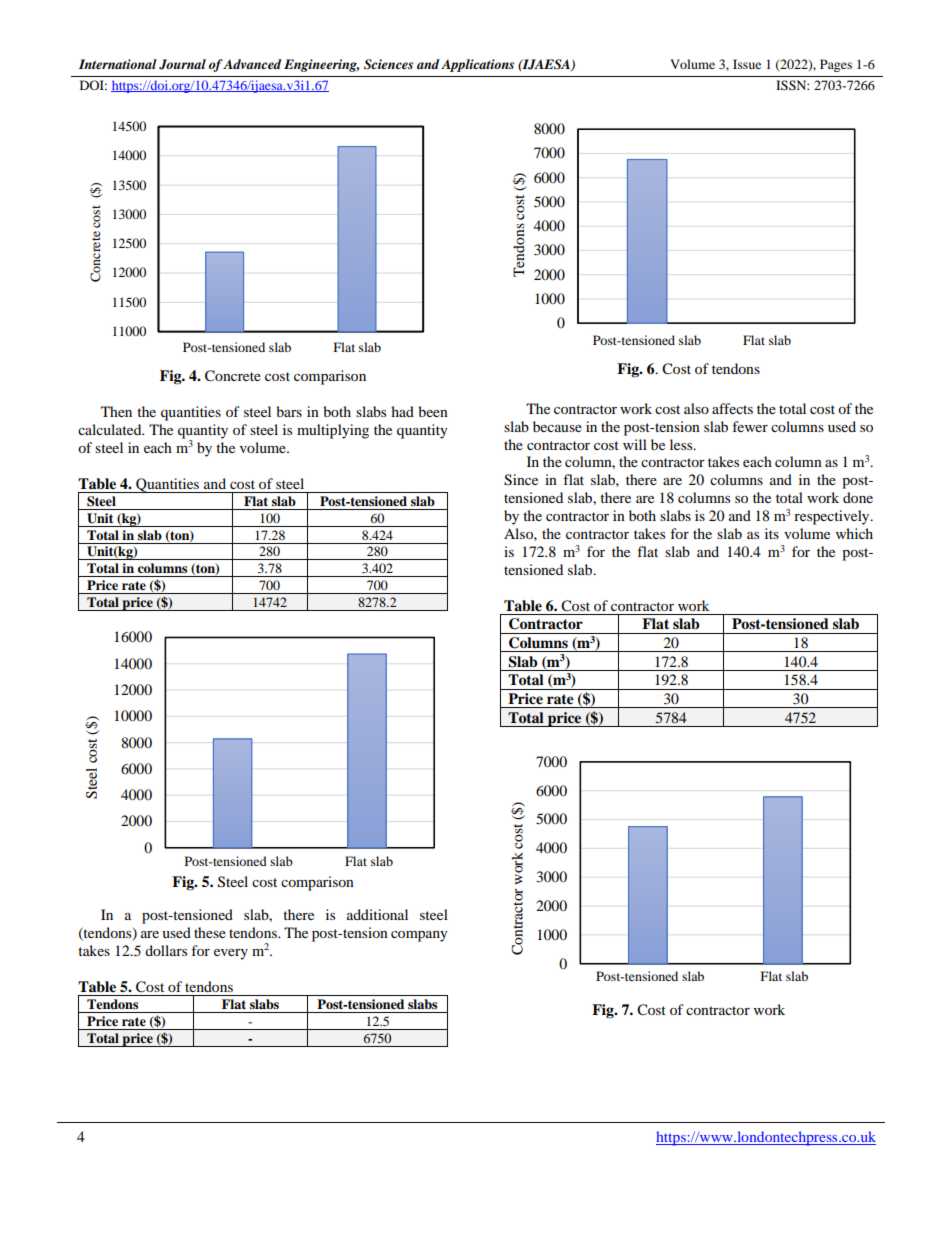 The image size is (952, 1233). Describe the element at coordinates (116, 411) in the screenshot. I see `Then` at that location.
